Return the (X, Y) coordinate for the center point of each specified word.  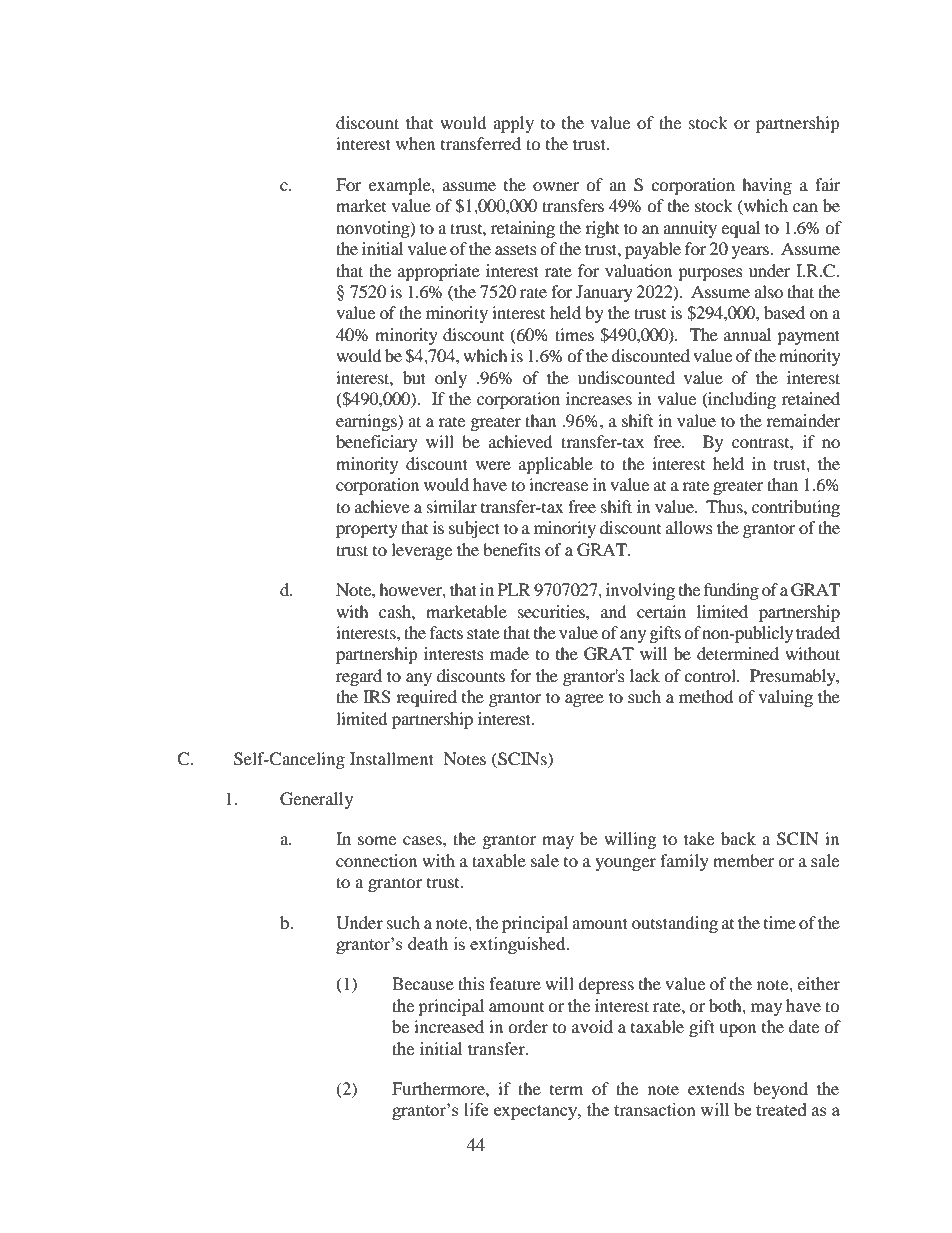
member (744, 860)
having (767, 186)
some (377, 840)
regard (359, 677)
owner (556, 186)
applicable (556, 465)
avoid (592, 1026)
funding (731, 591)
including (741, 400)
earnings (367, 422)
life (476, 1109)
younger (625, 864)
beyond (780, 1090)
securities (552, 611)
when (415, 143)
